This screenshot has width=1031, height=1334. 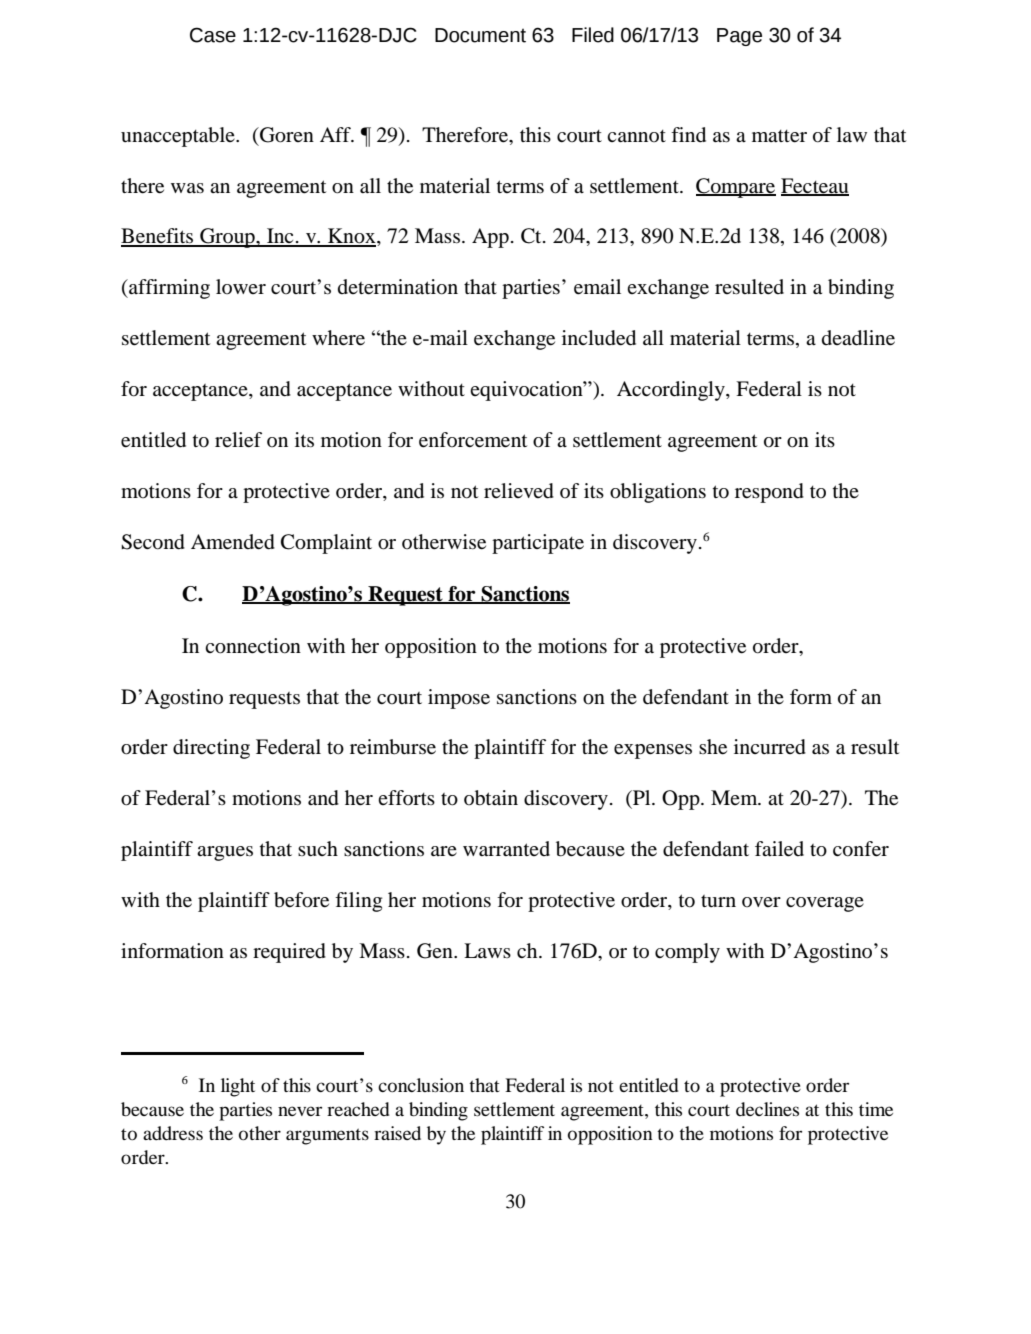 What do you see at coordinates (769, 493) in the screenshot?
I see `respond` at bounding box center [769, 493].
